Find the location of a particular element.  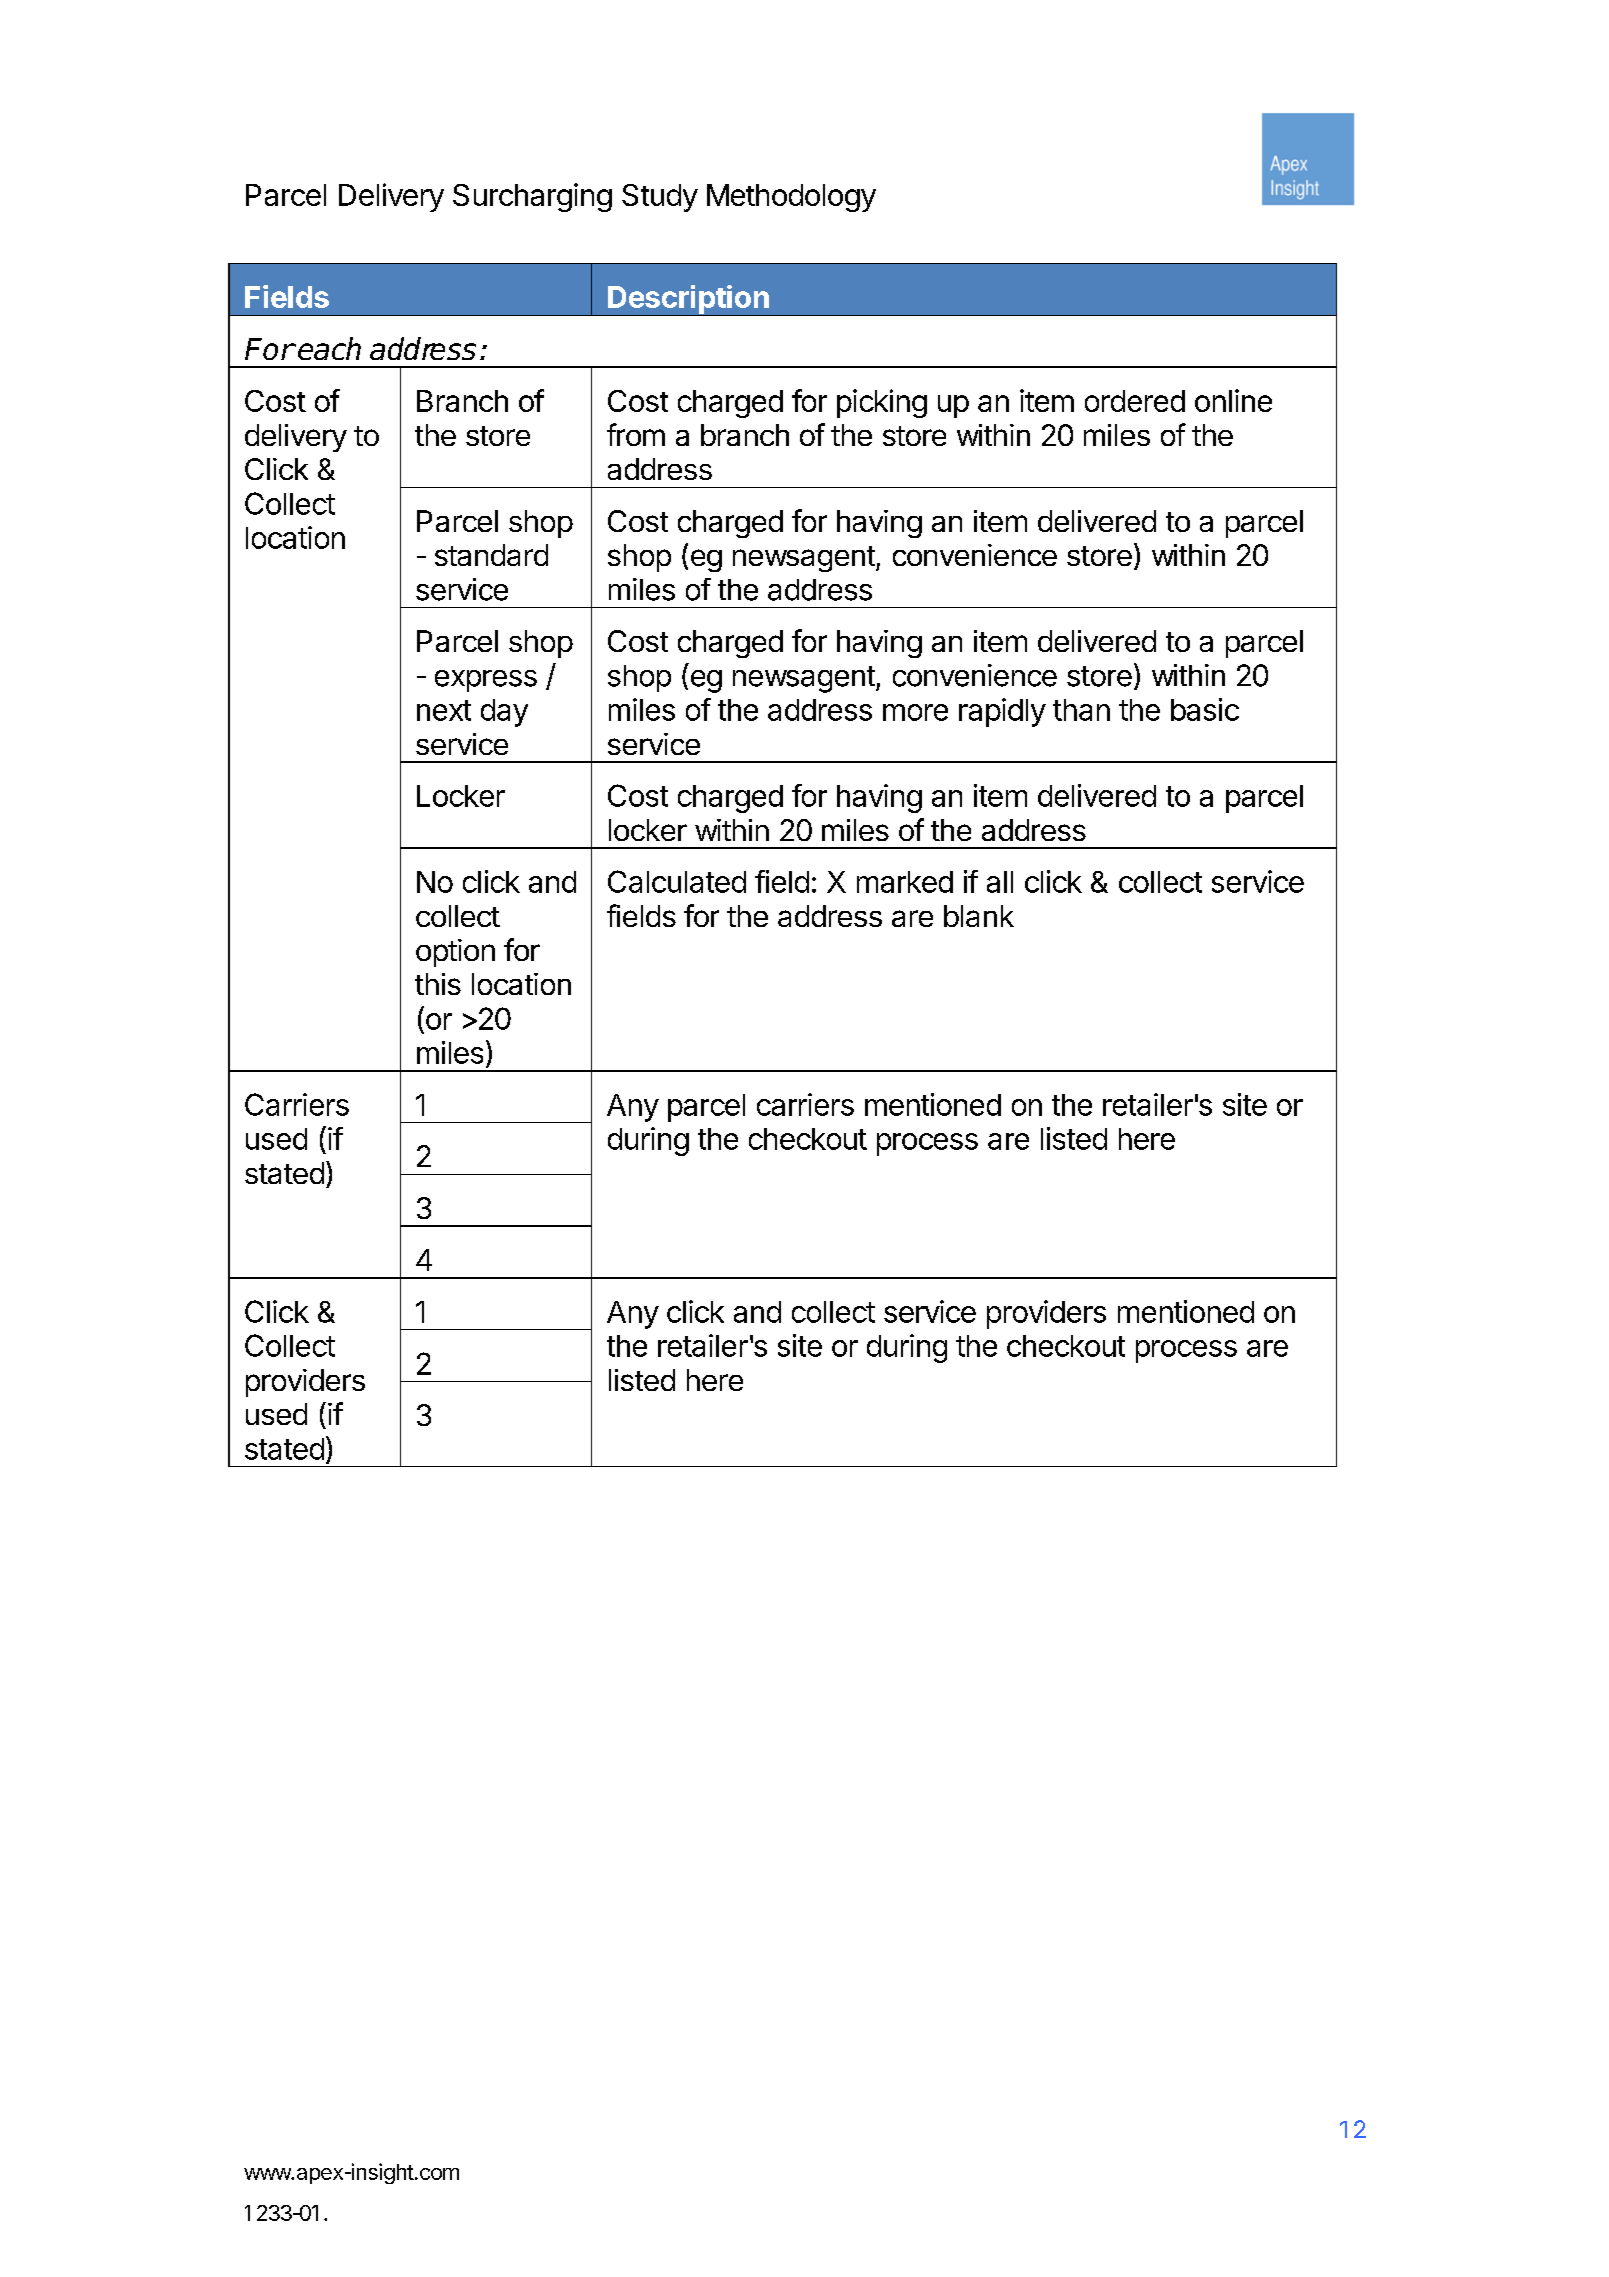

Study is located at coordinates (660, 198).
